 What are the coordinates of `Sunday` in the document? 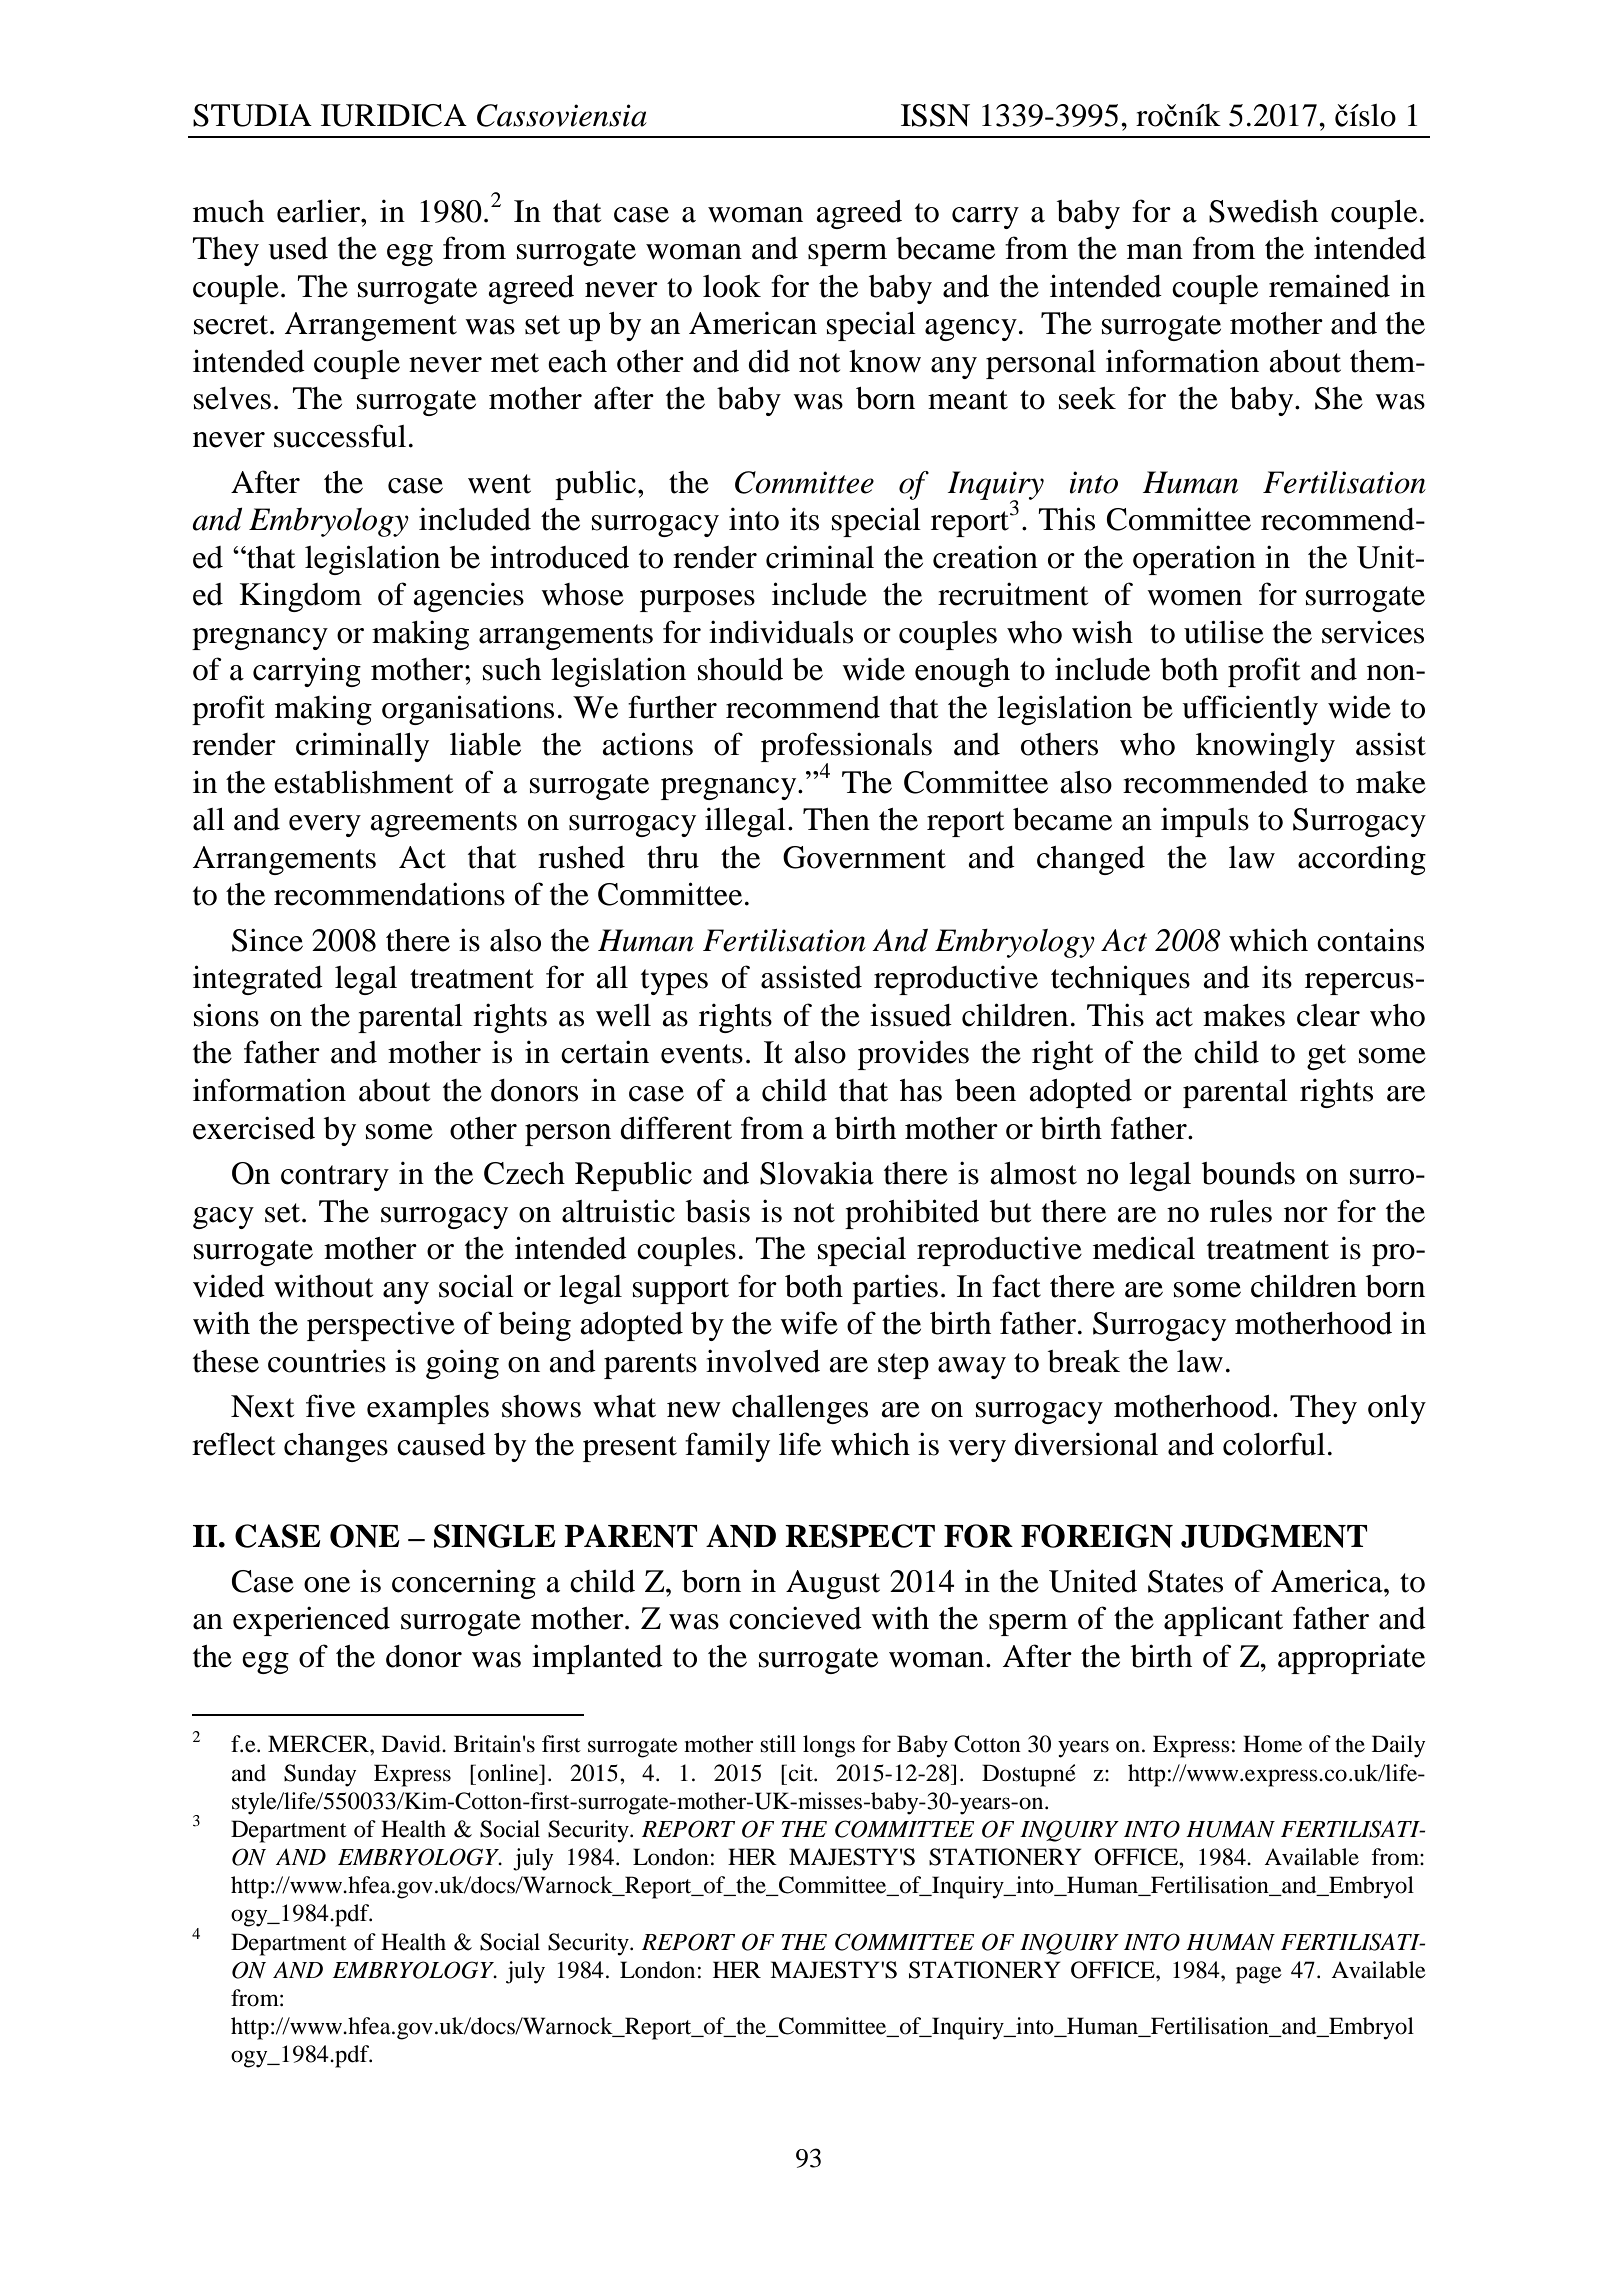 It's located at (320, 1775).
